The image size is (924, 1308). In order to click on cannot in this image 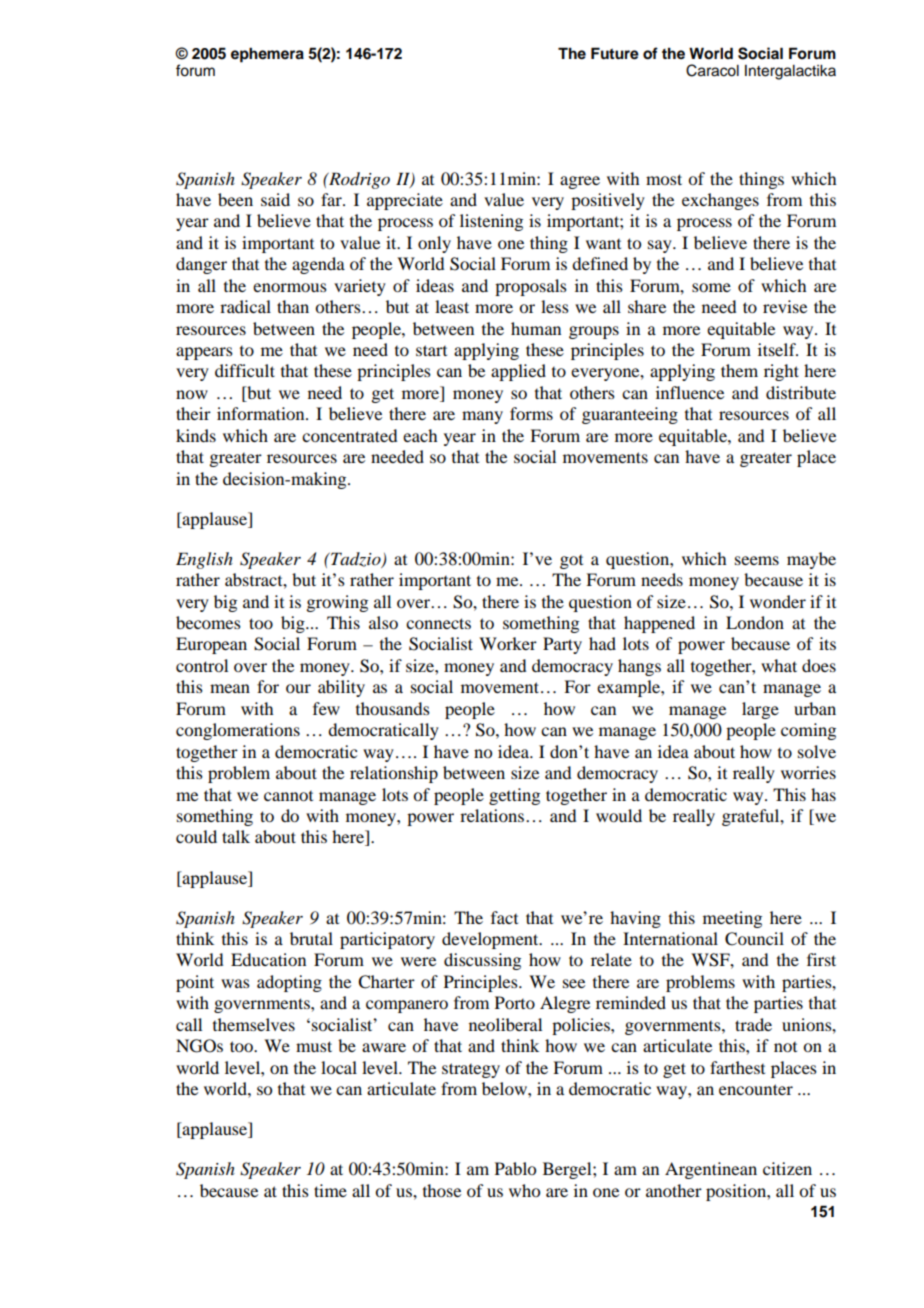, I will do `click(288, 796)`.
